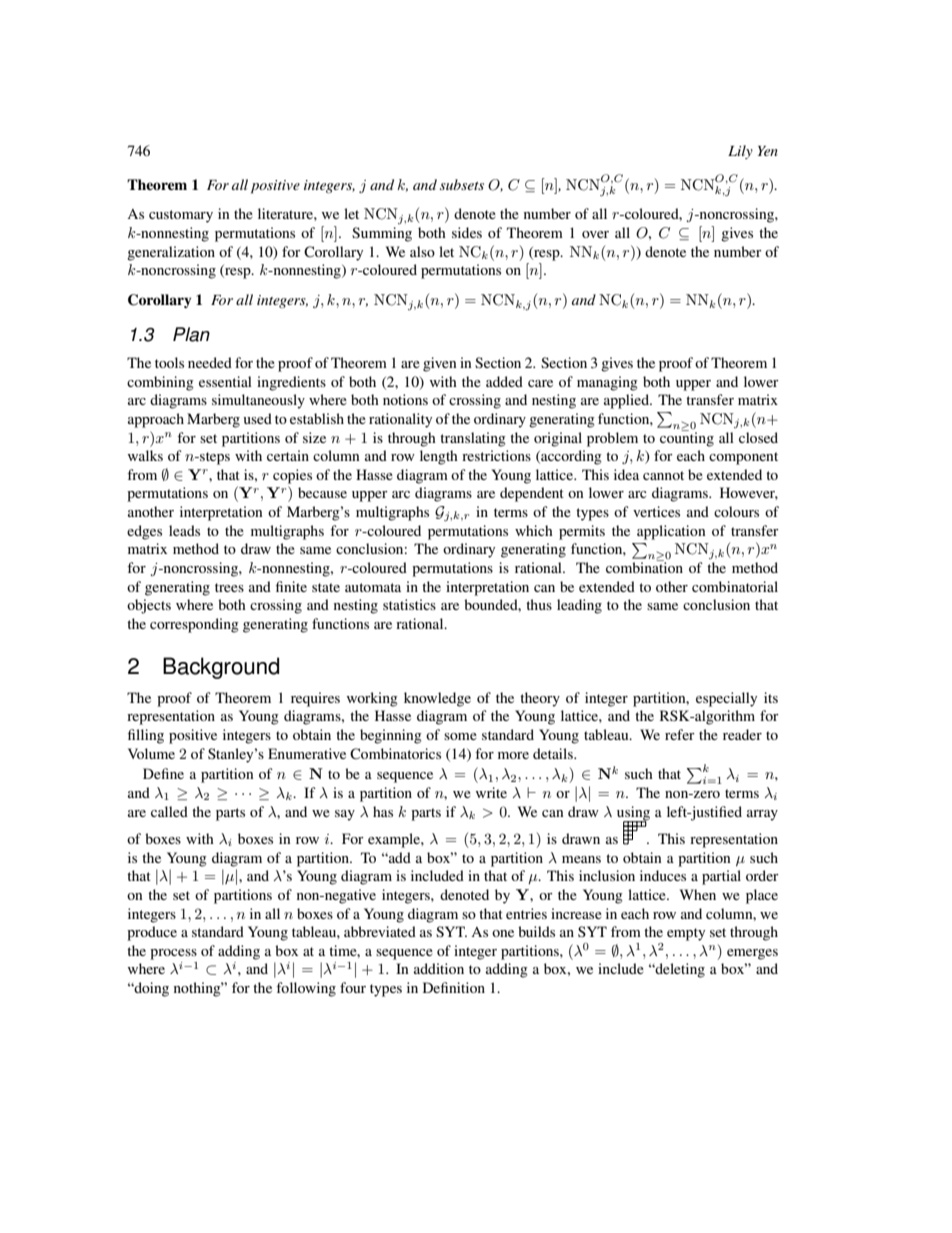 Image resolution: width=952 pixels, height=1233 pixels. I want to click on combinatorial, so click(735, 586).
